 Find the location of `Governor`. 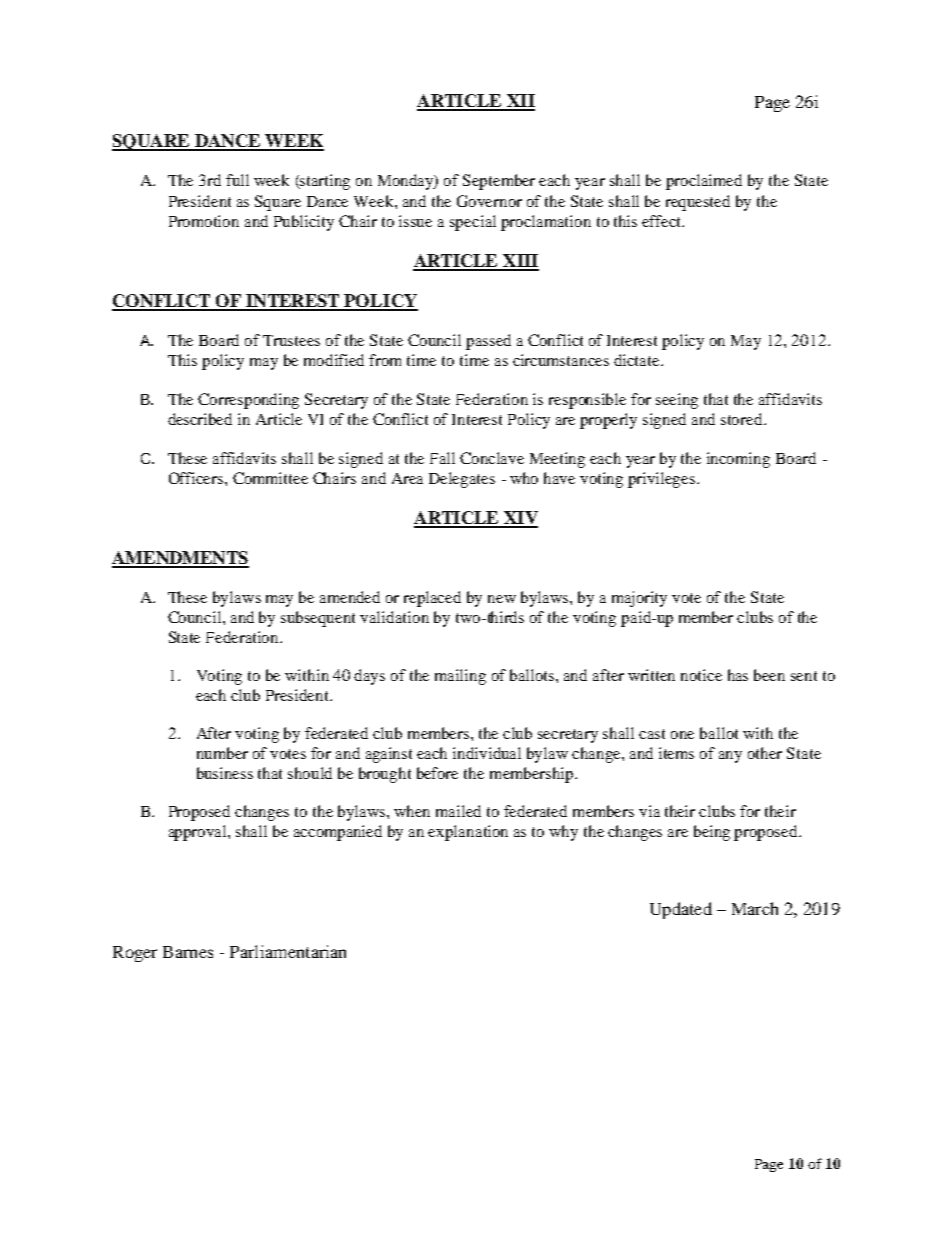

Governor is located at coordinates (489, 201).
